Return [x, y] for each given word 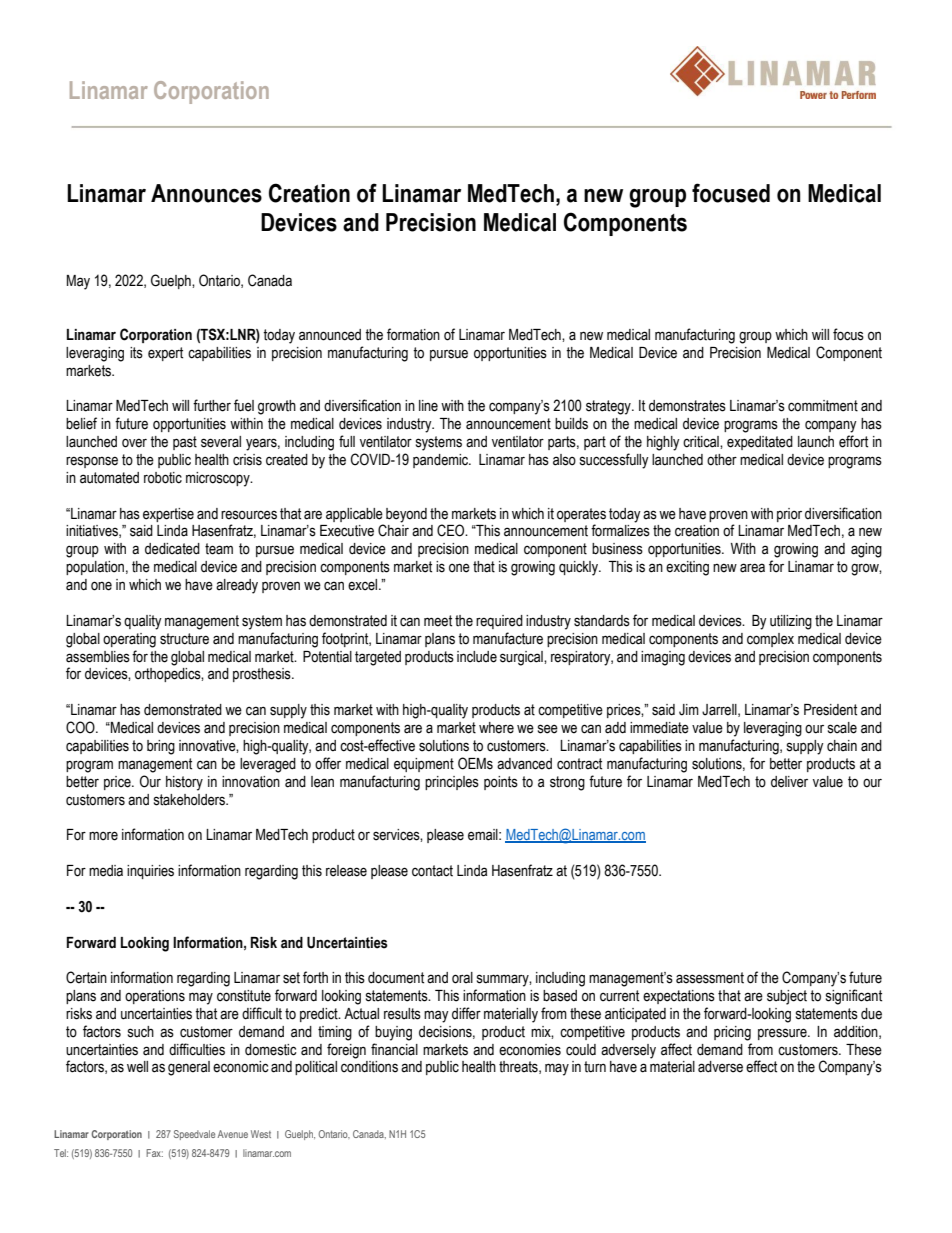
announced [330, 335]
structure [184, 639]
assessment [710, 978]
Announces [206, 193]
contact [432, 871]
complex [770, 640]
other [722, 460]
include [477, 657]
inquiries [150, 872]
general [189, 1068]
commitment [823, 406]
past [185, 443]
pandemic [442, 461]
